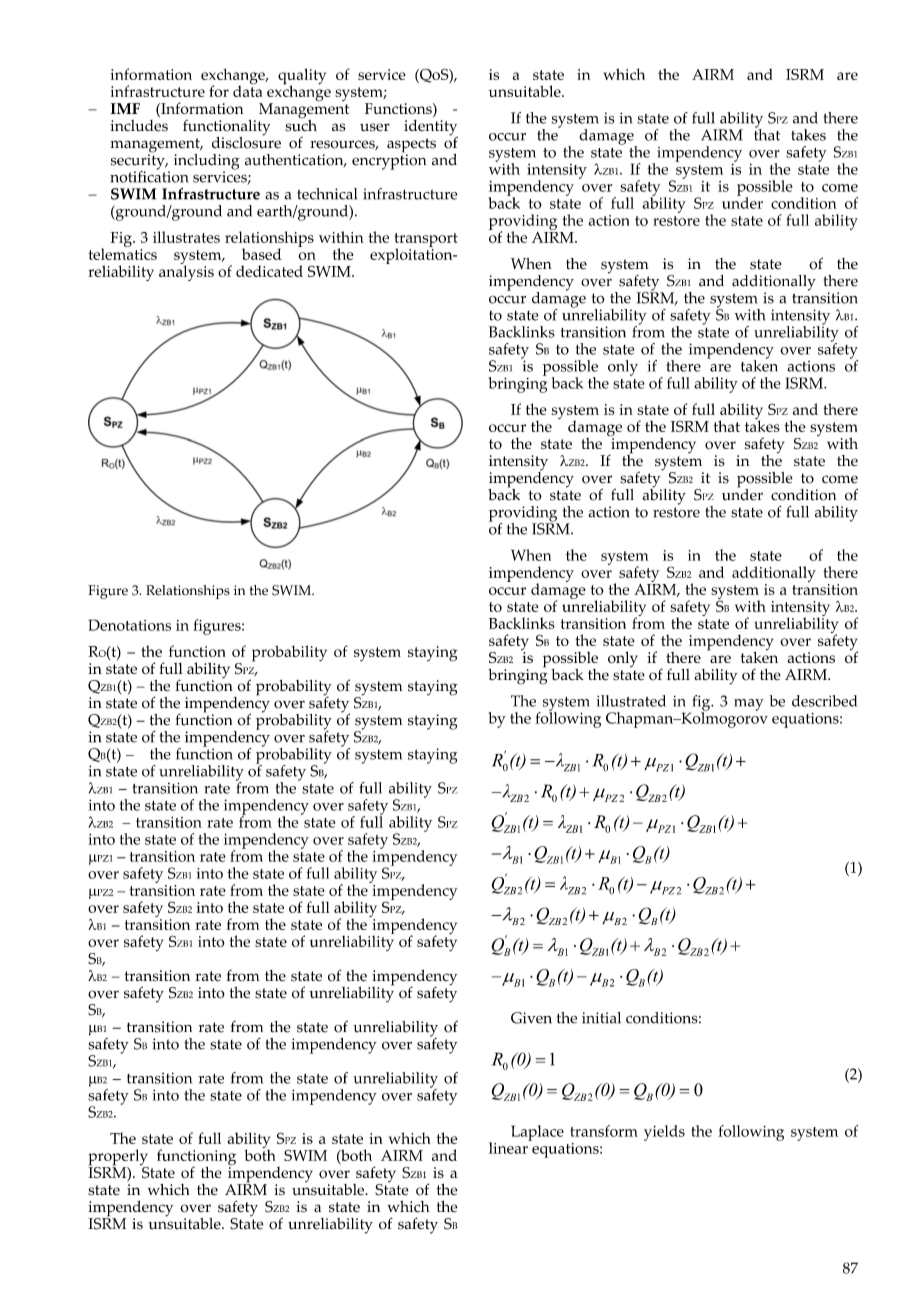 This screenshot has height=1308, width=924. What do you see at coordinates (664, 1133) in the screenshot?
I see `yields` at bounding box center [664, 1133].
